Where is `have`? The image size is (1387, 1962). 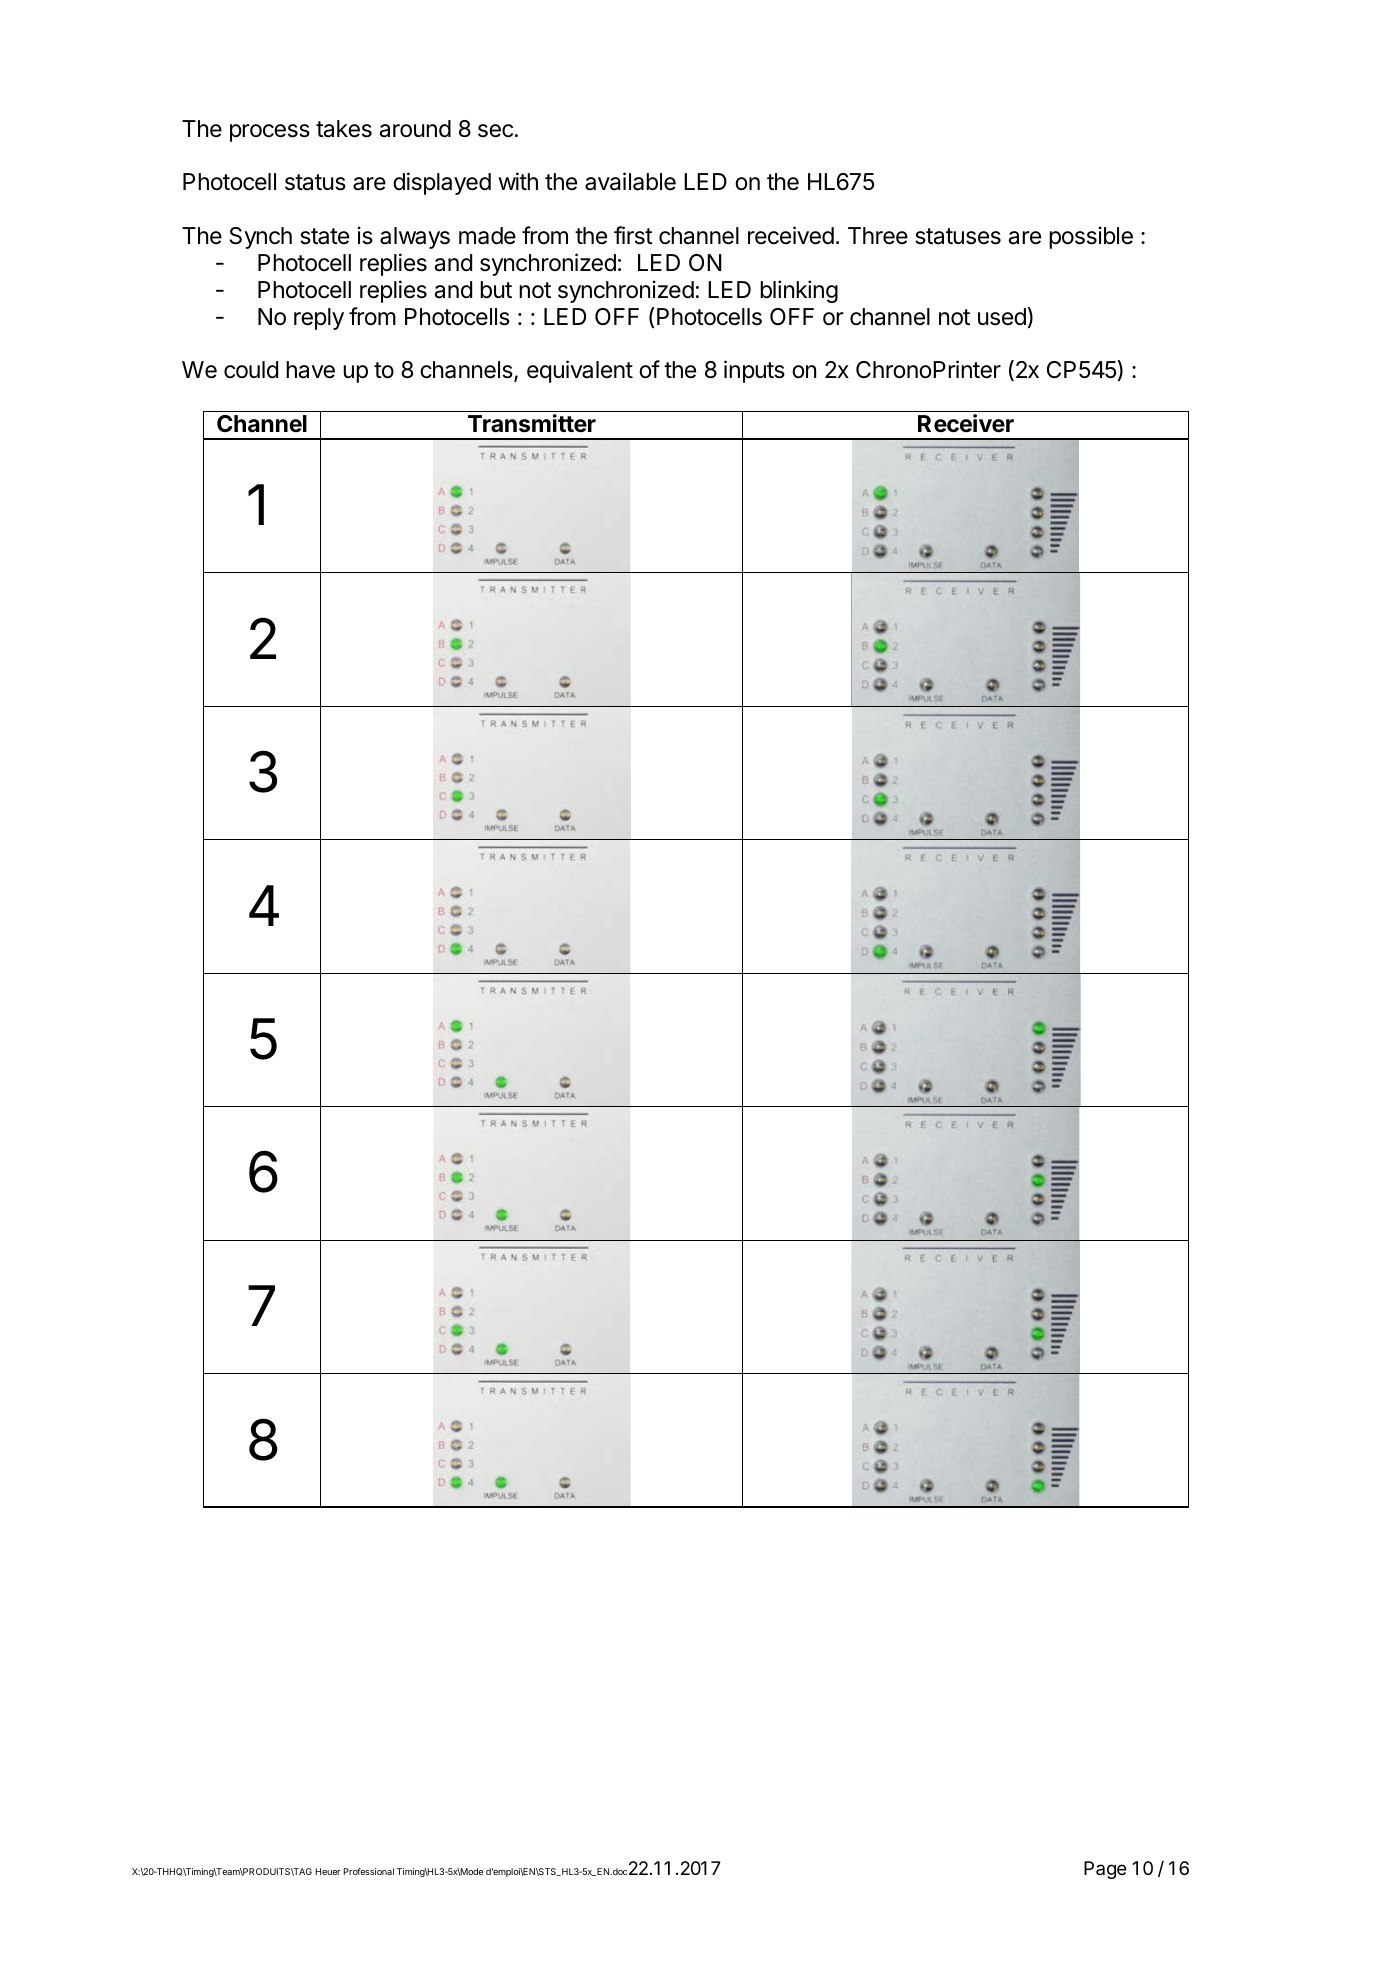 have is located at coordinates (310, 370).
